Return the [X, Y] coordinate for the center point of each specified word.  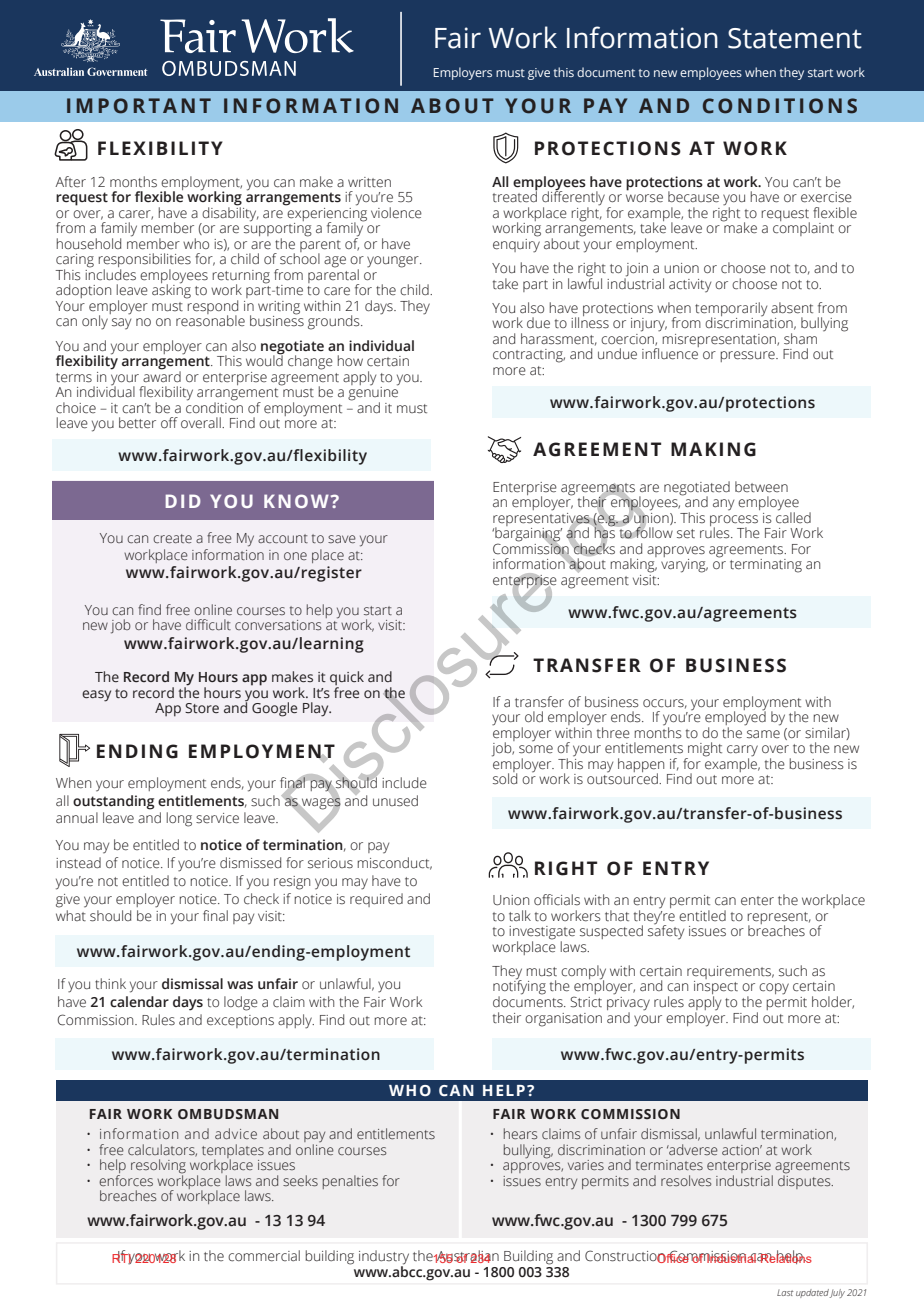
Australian [467, 1256]
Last [785, 1293]
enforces [126, 1180]
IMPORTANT [139, 106]
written [369, 182]
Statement [795, 38]
